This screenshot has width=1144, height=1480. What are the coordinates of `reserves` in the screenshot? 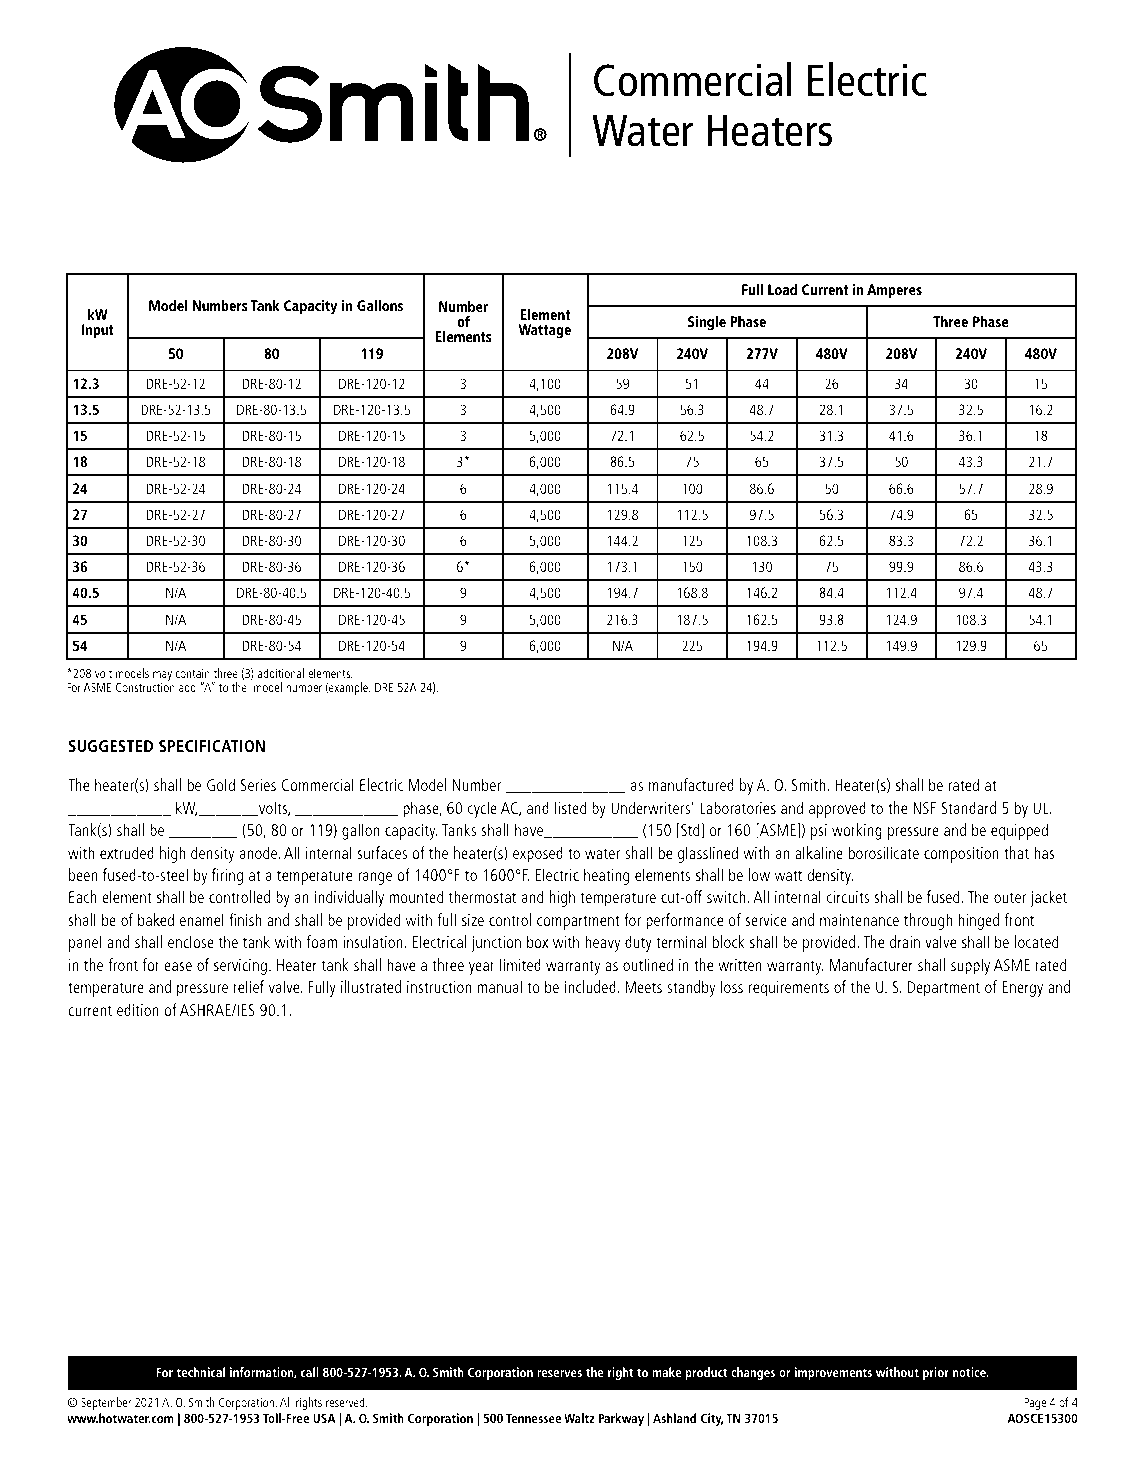 It's located at (559, 1373).
